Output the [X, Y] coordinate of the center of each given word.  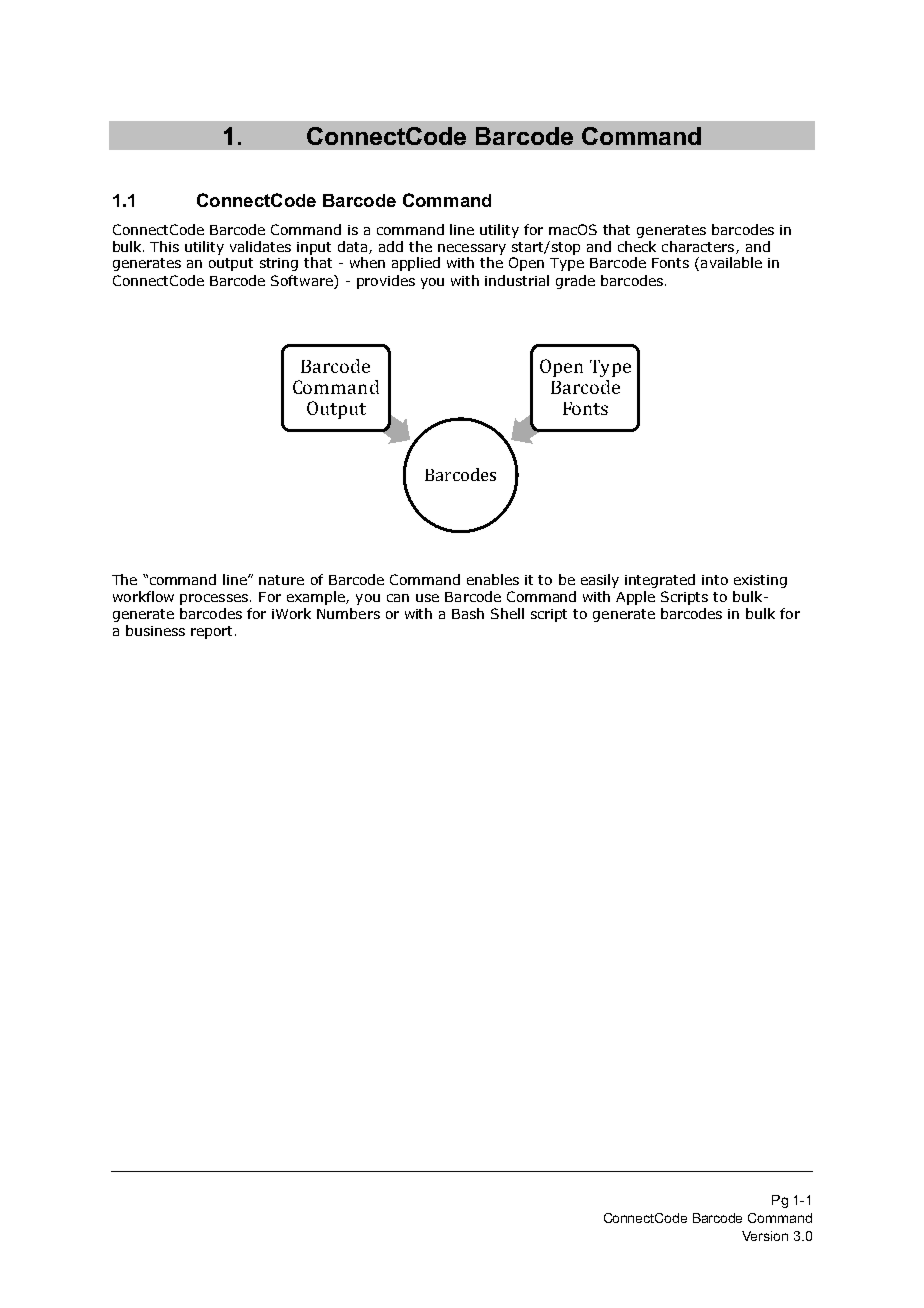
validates [260, 246]
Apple [635, 598]
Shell [507, 613]
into [715, 580]
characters [699, 247]
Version [765, 1236]
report [213, 632]
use [427, 598]
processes [214, 599]
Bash [468, 613]
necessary [472, 249]
